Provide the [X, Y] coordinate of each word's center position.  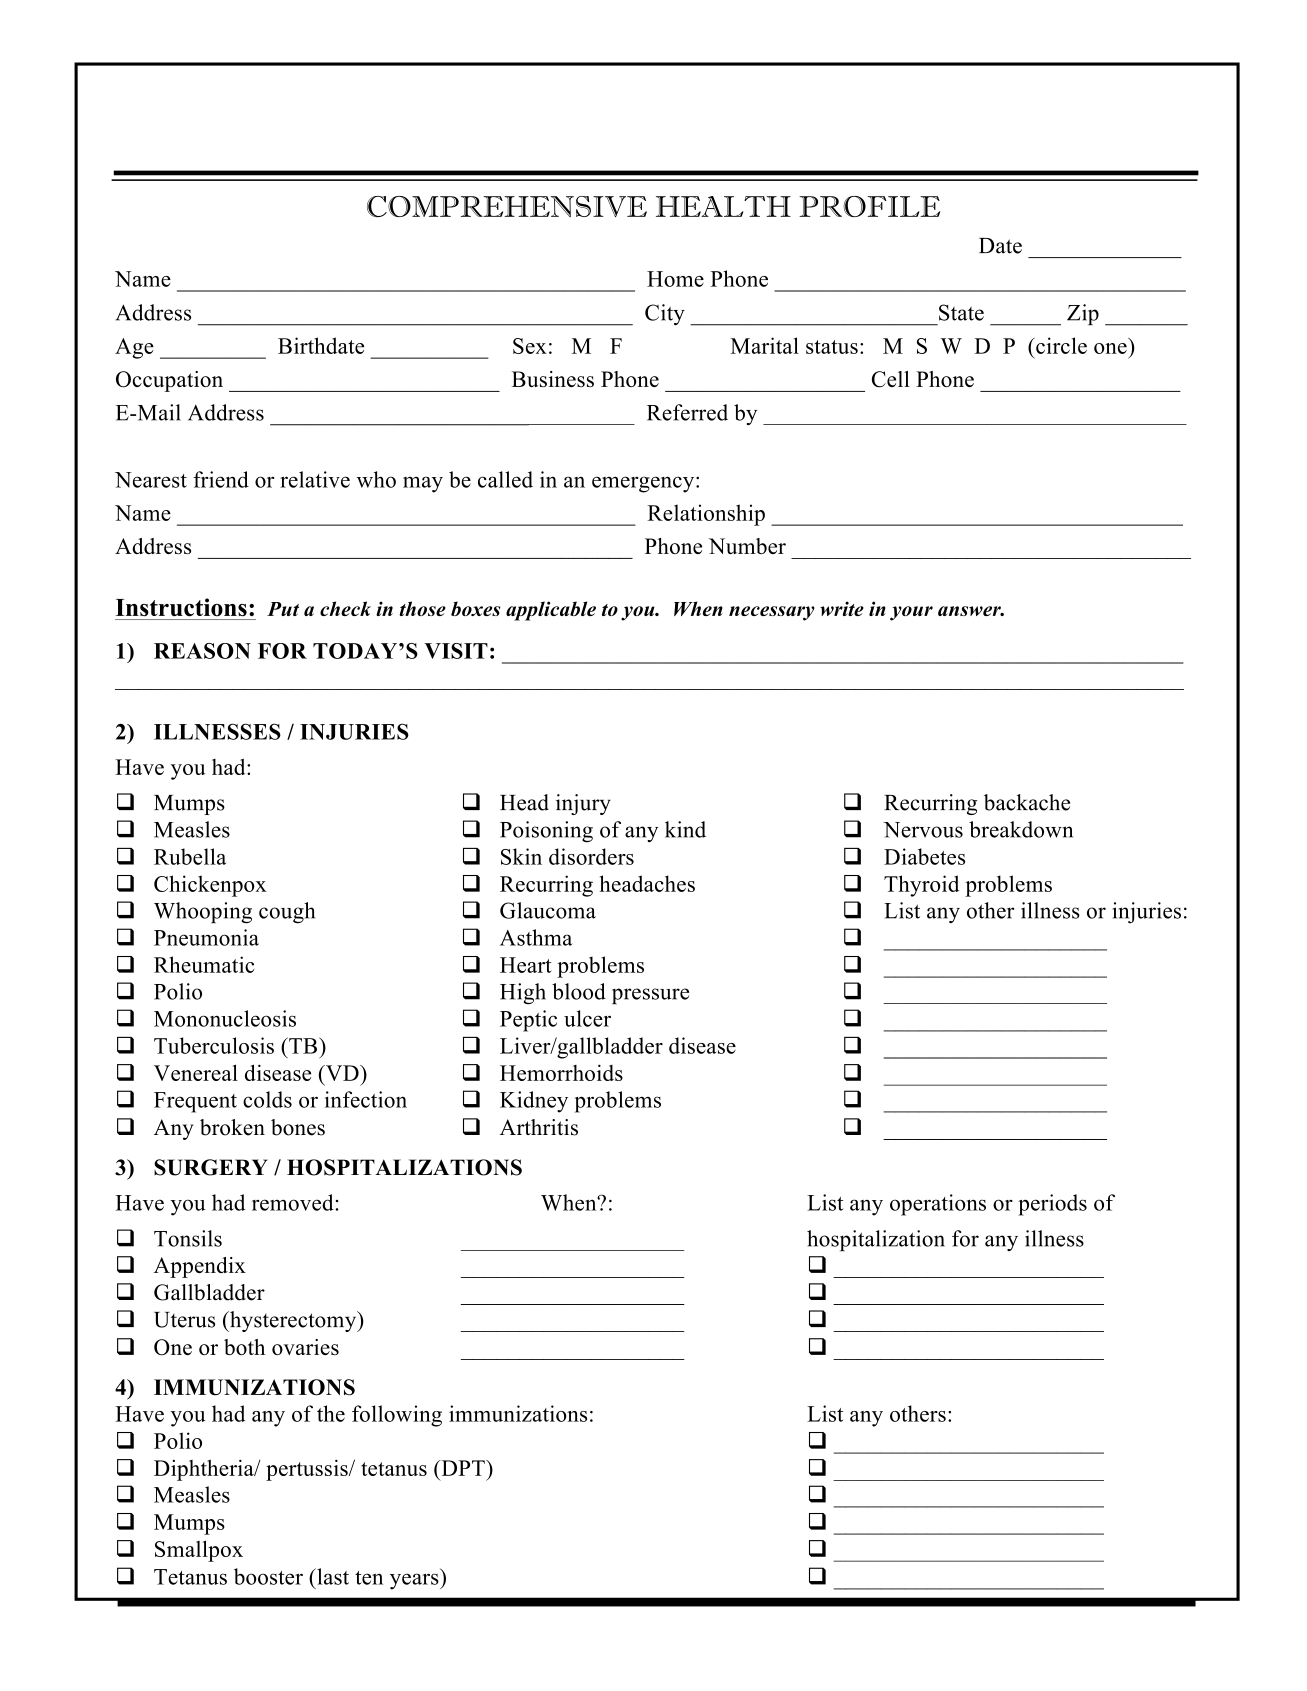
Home [675, 279]
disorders [591, 856]
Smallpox [199, 1551]
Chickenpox [210, 886]
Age [134, 348]
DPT [463, 1468]
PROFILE [869, 206]
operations [938, 1205]
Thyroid [921, 886]
